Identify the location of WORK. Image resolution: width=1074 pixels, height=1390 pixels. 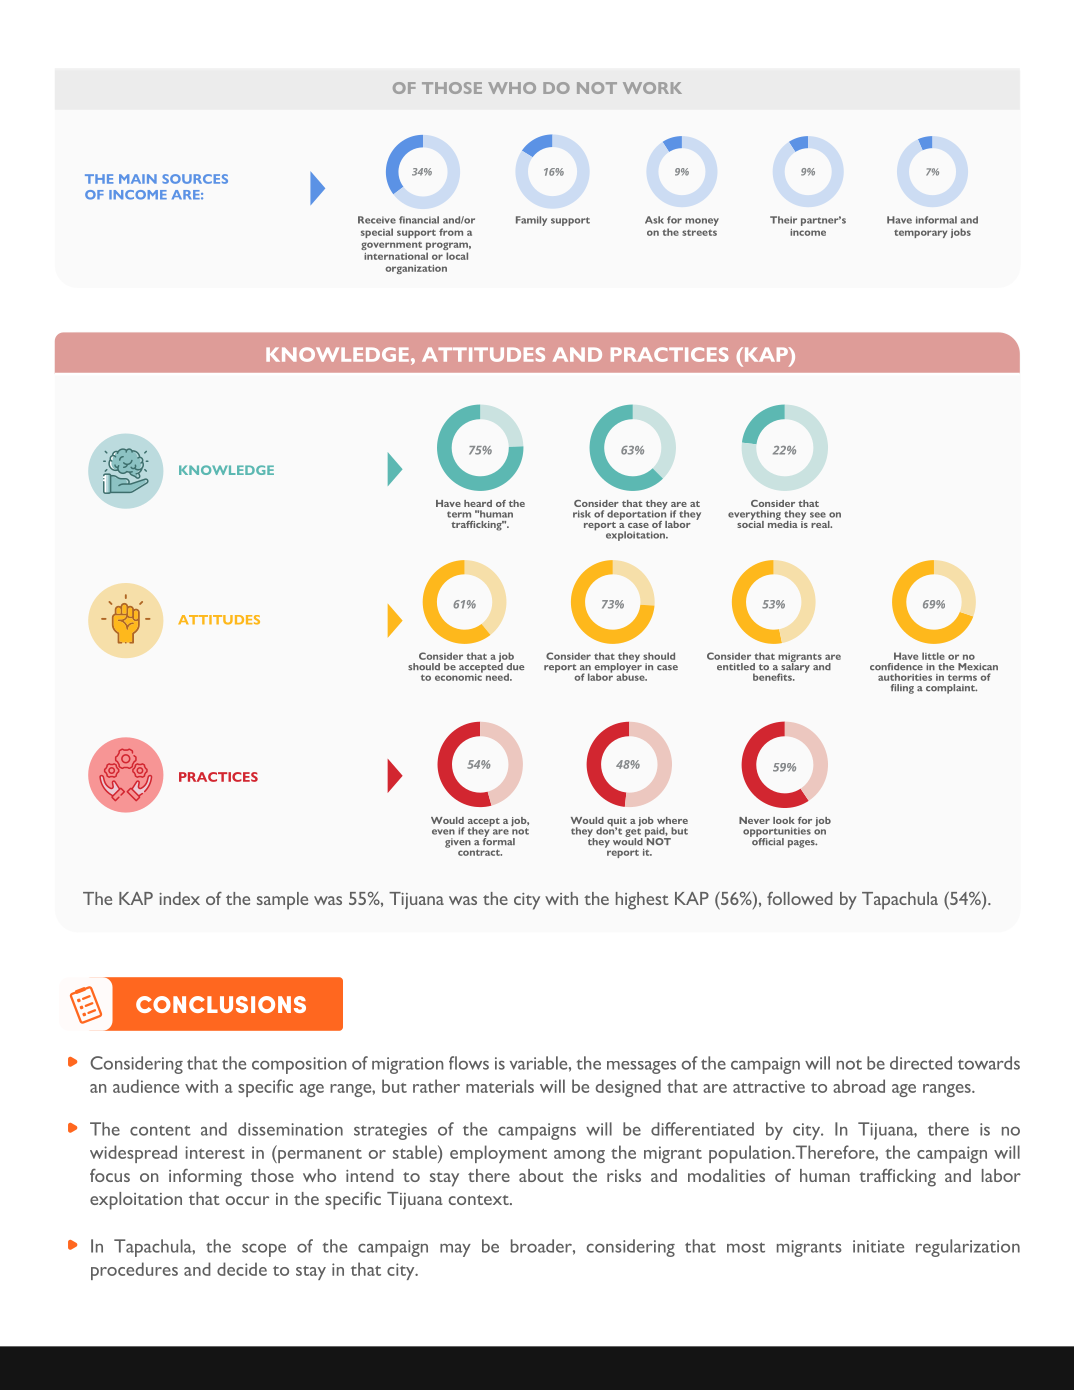
(652, 88).
